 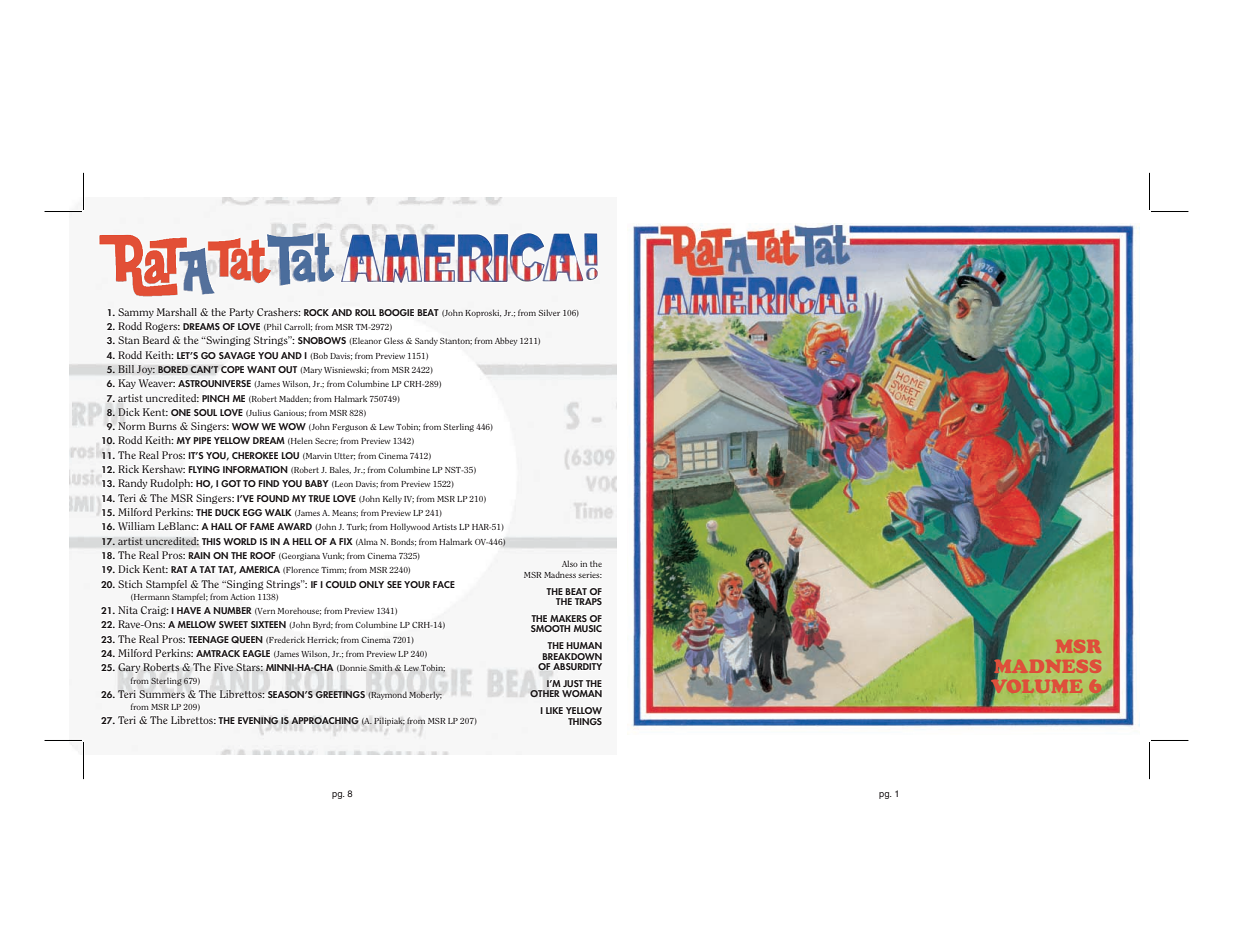 What do you see at coordinates (162, 327) in the screenshot?
I see `Rogers` at bounding box center [162, 327].
